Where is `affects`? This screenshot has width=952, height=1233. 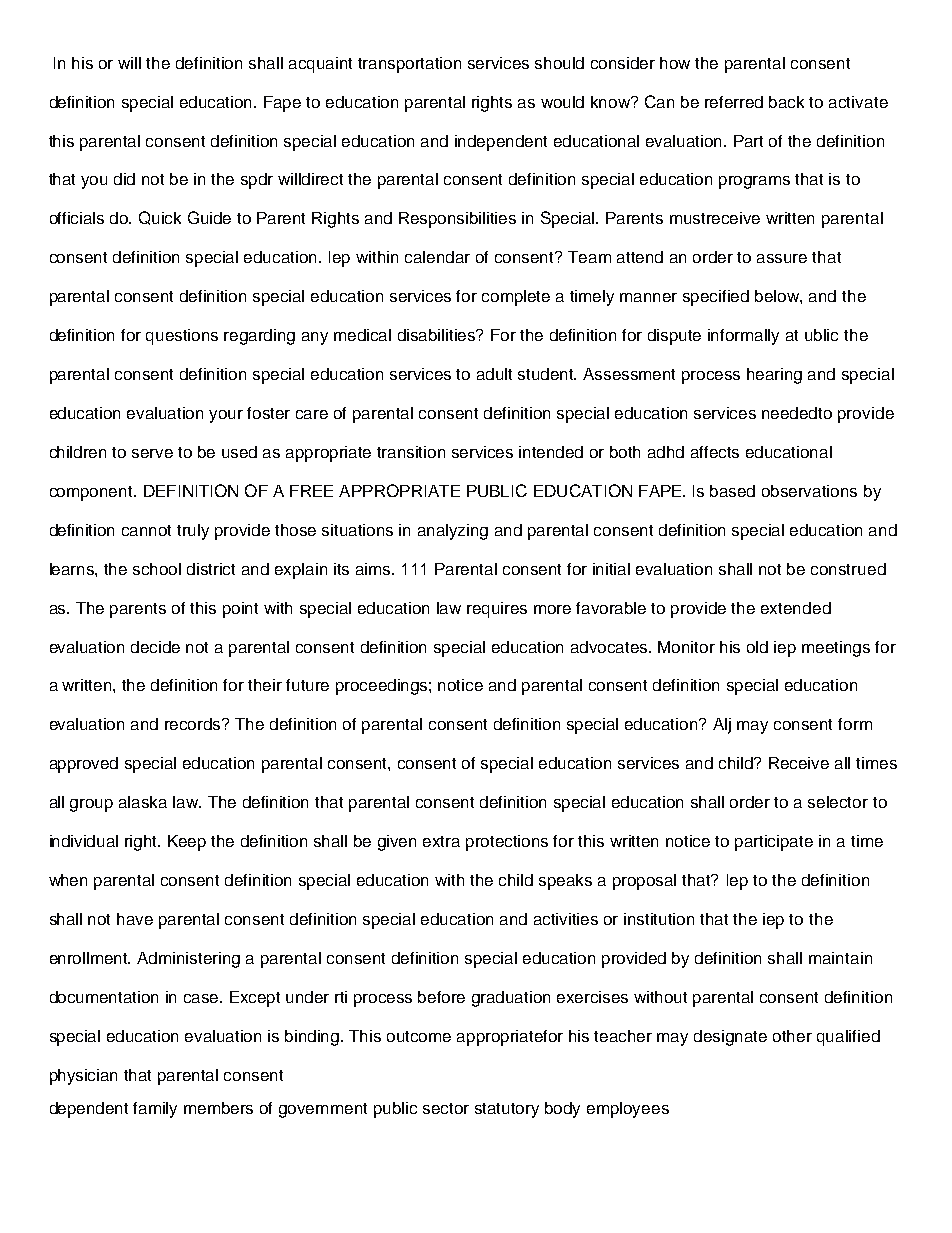
affects is located at coordinates (715, 452).
